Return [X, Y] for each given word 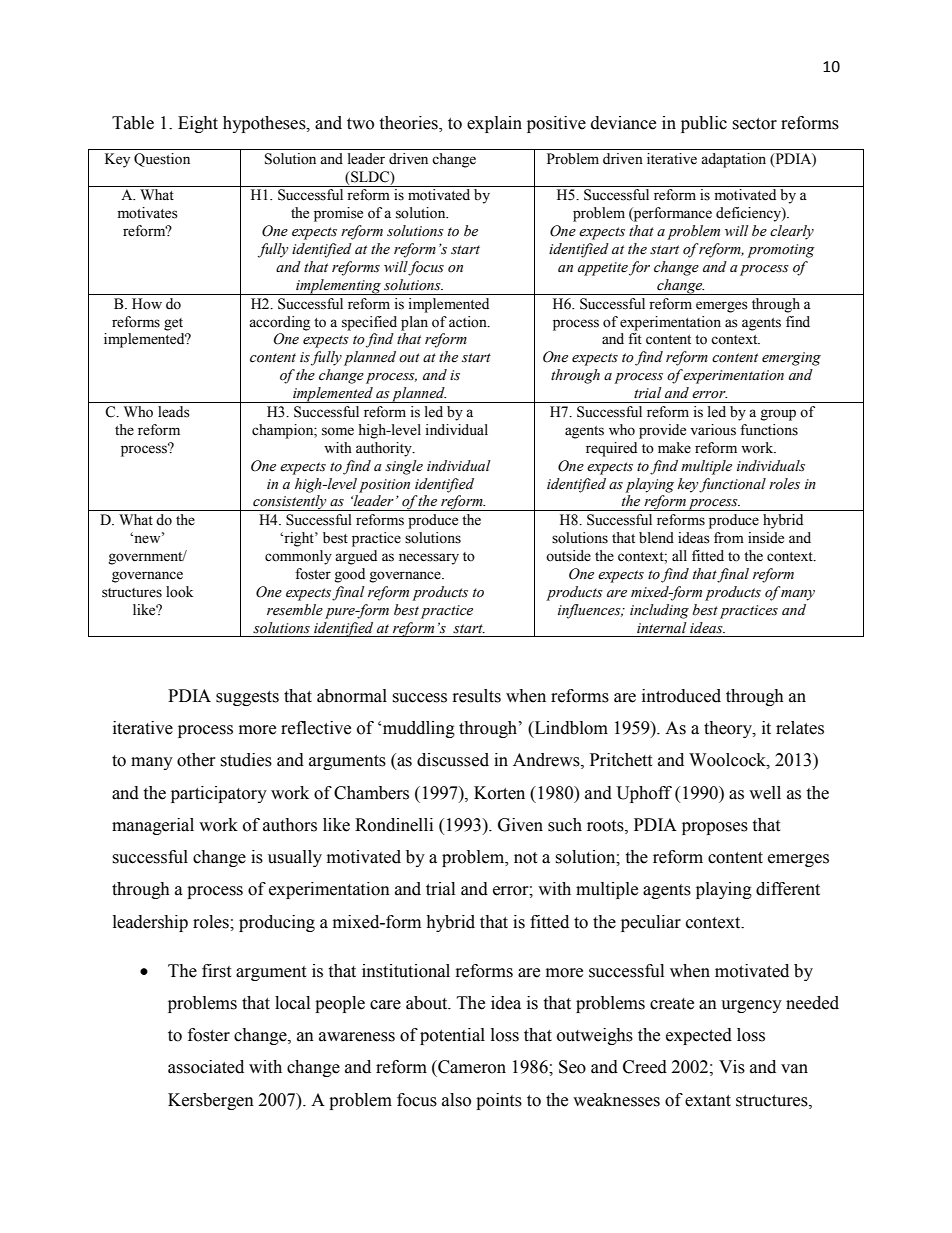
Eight [198, 124]
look [179, 592]
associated [206, 1067]
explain [494, 124]
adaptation [733, 160]
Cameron [471, 1067]
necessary [429, 559]
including [659, 611]
